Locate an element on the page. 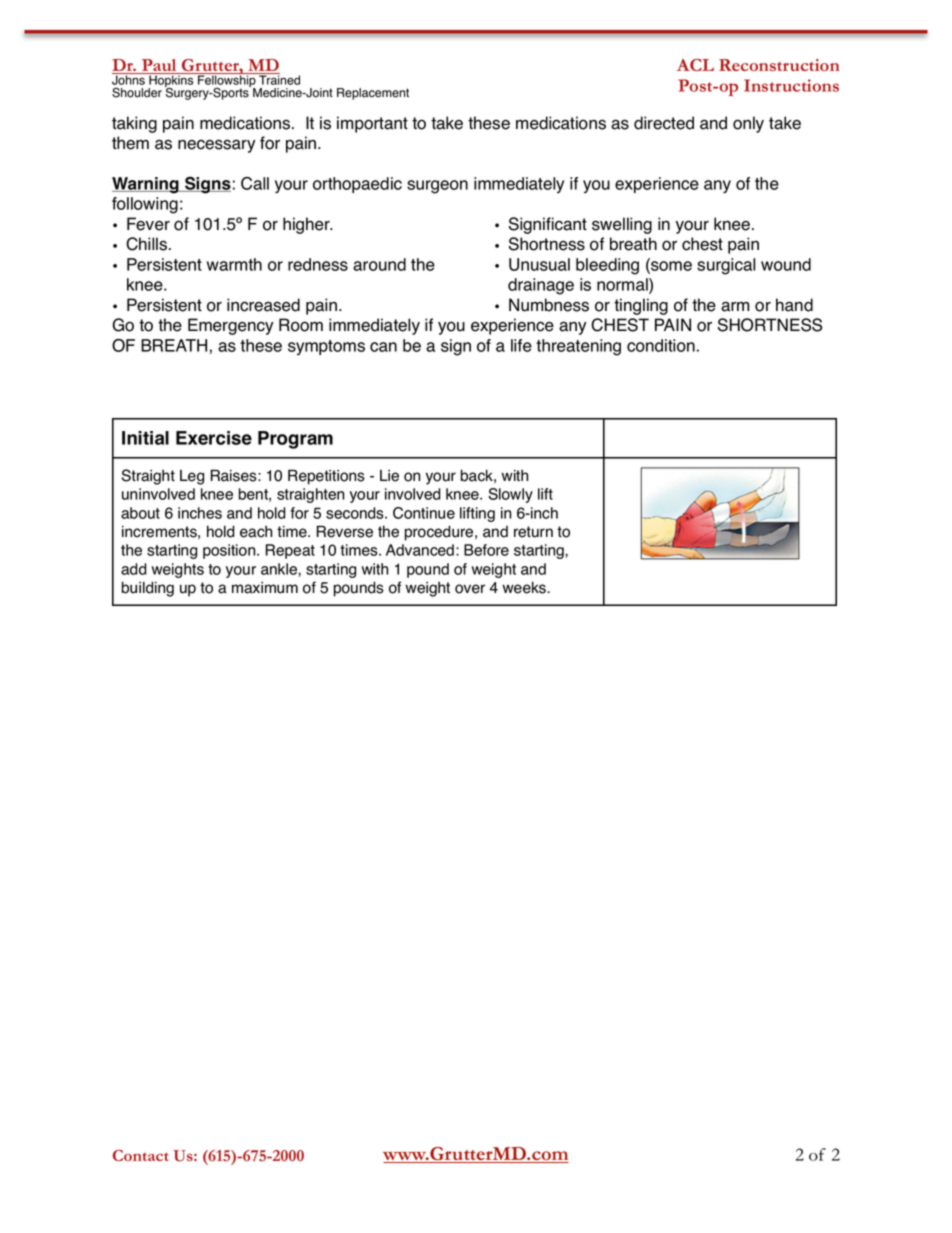  Exercise is located at coordinates (214, 438).
